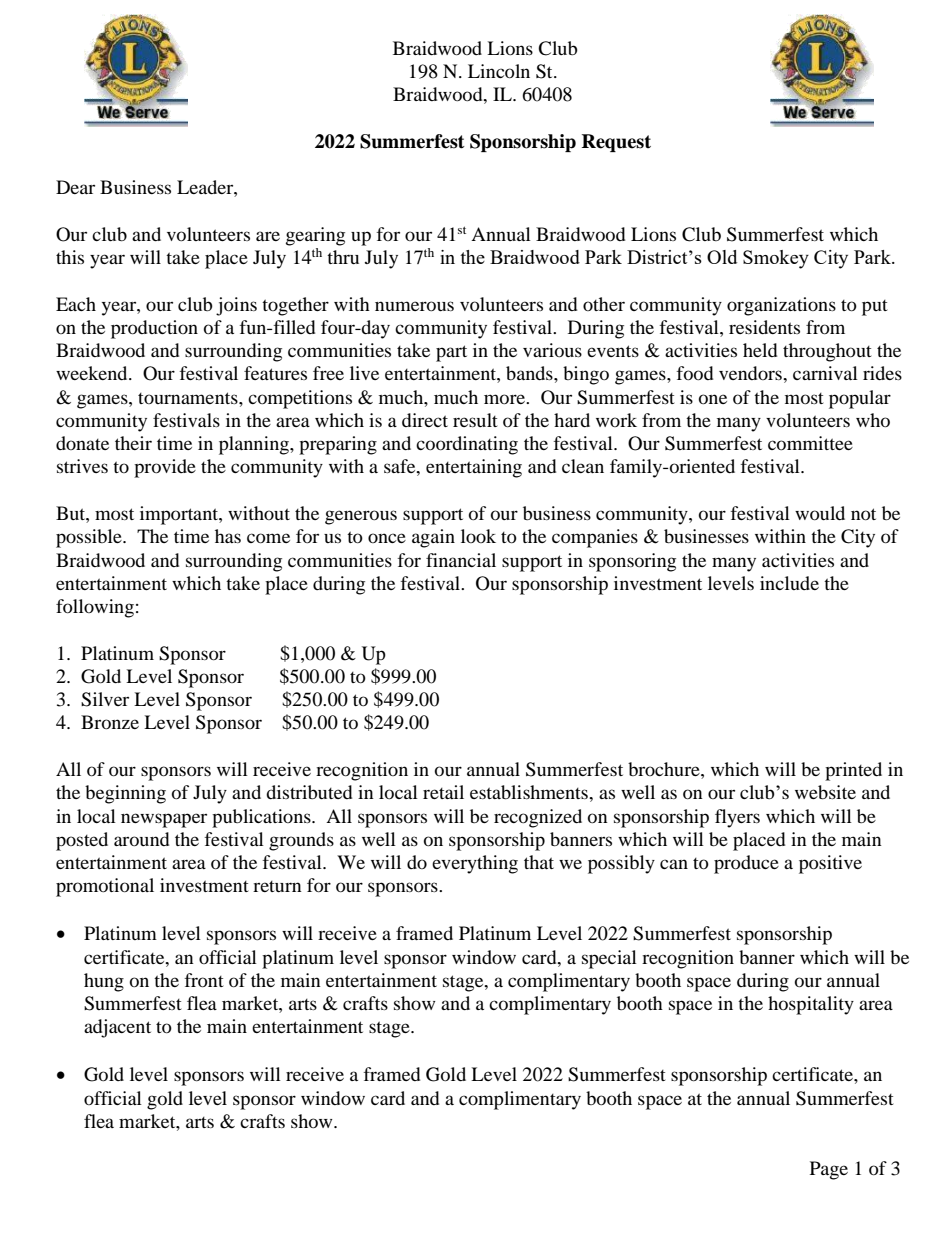 This screenshot has height=1233, width=952. Describe the element at coordinates (461, 560) in the screenshot. I see `financial` at that location.
